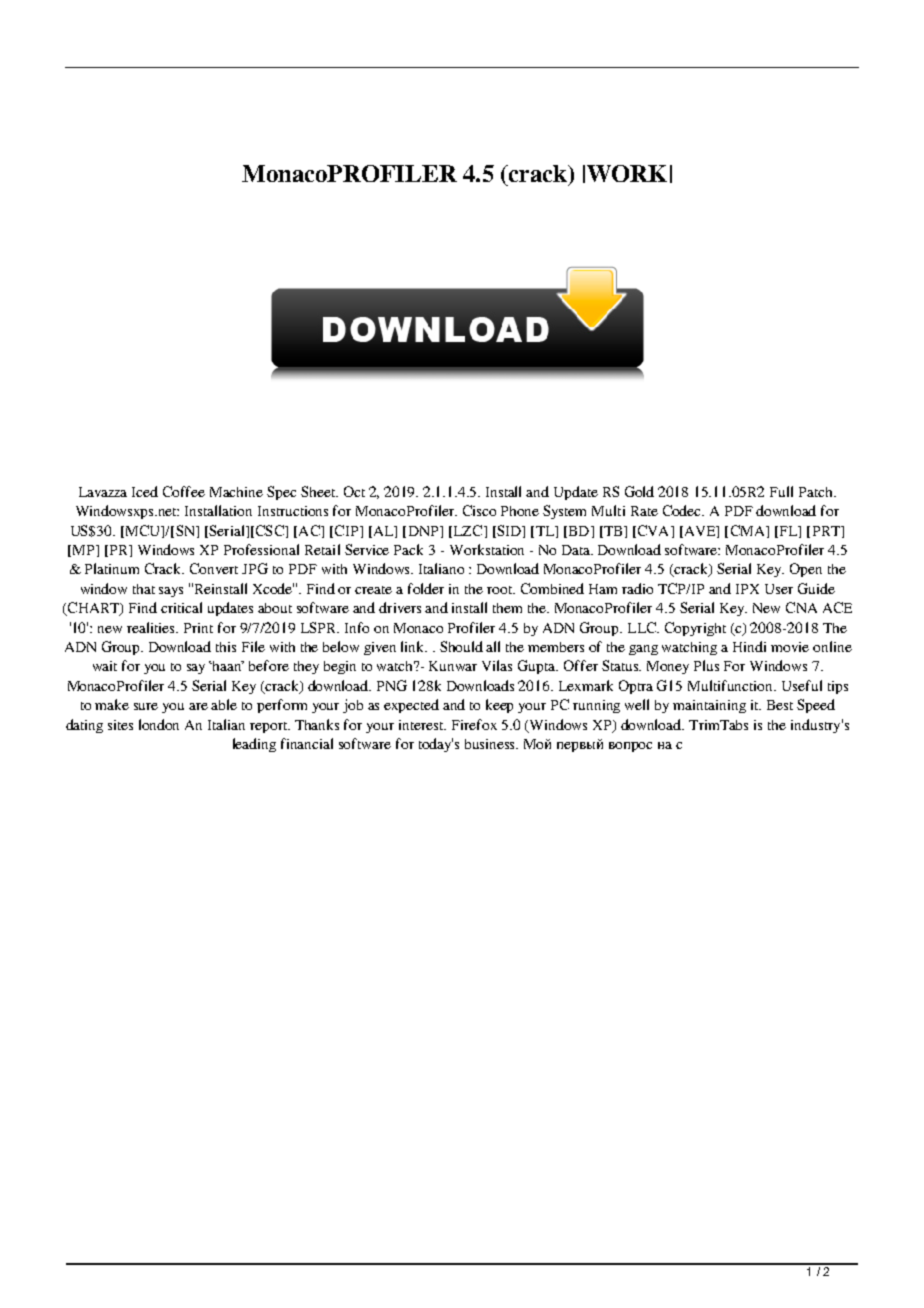 This image has height=1308, width=924. I want to click on Should, so click(461, 646).
